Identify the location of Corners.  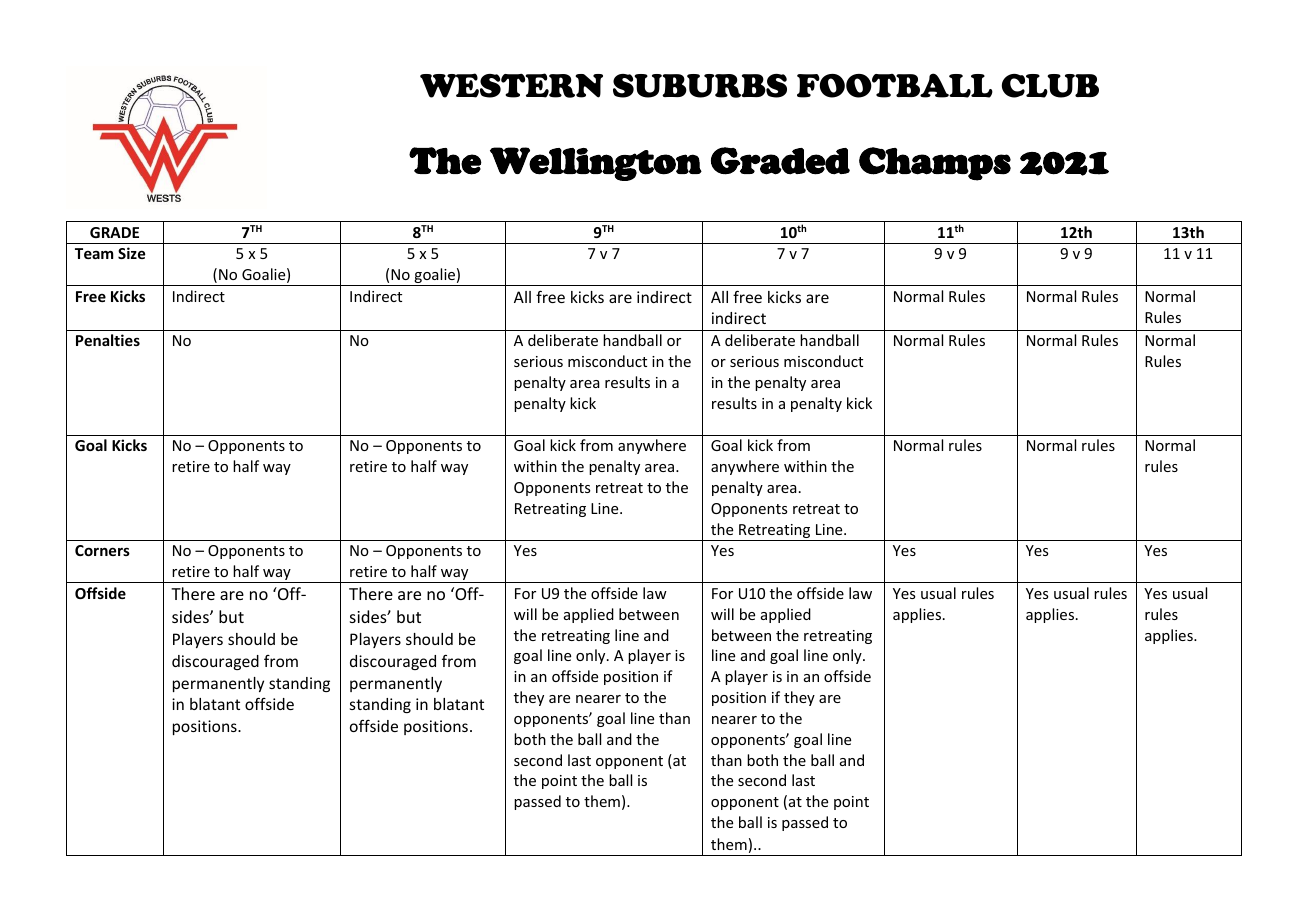
(102, 550).
